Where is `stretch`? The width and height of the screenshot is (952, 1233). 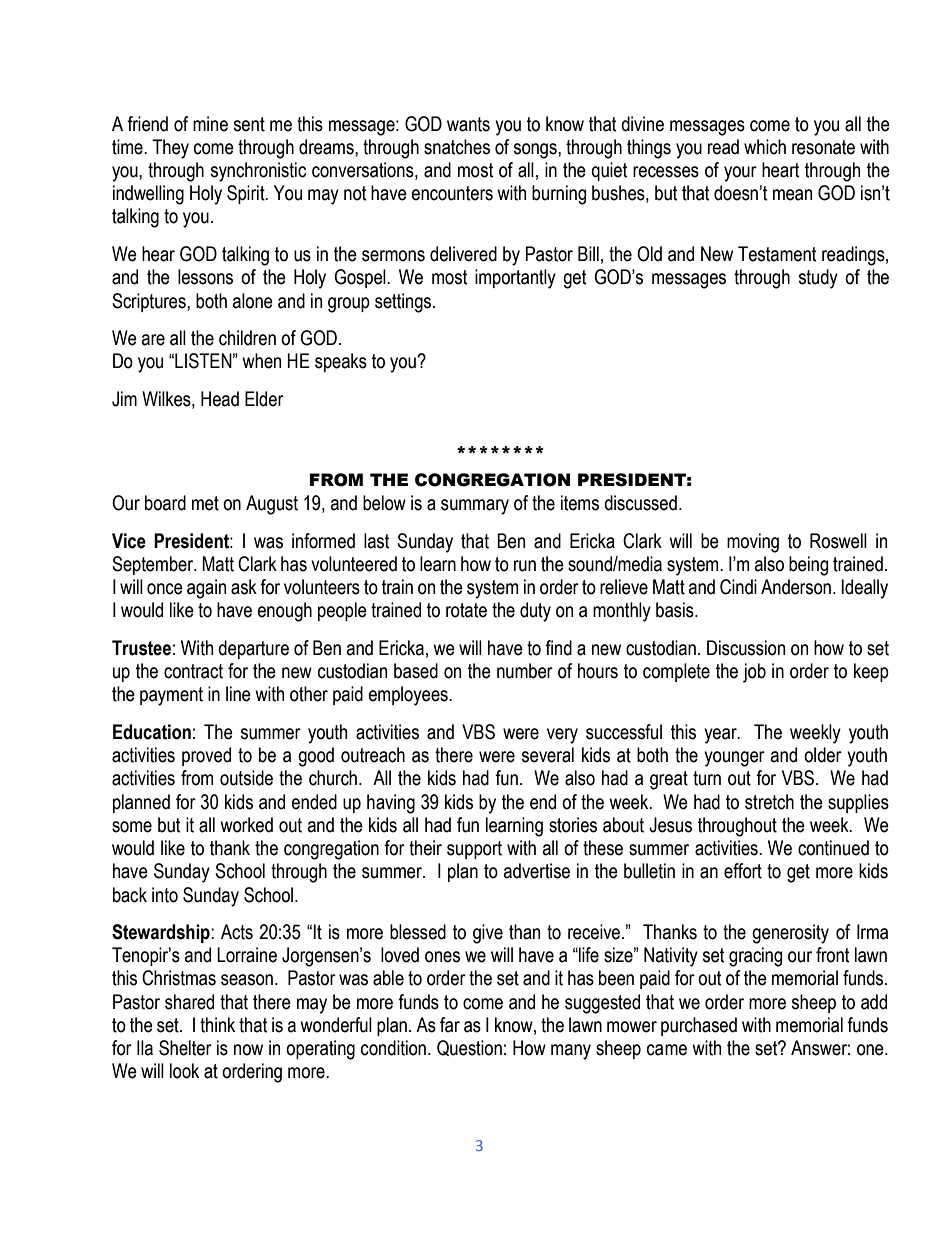
stretch is located at coordinates (769, 802).
